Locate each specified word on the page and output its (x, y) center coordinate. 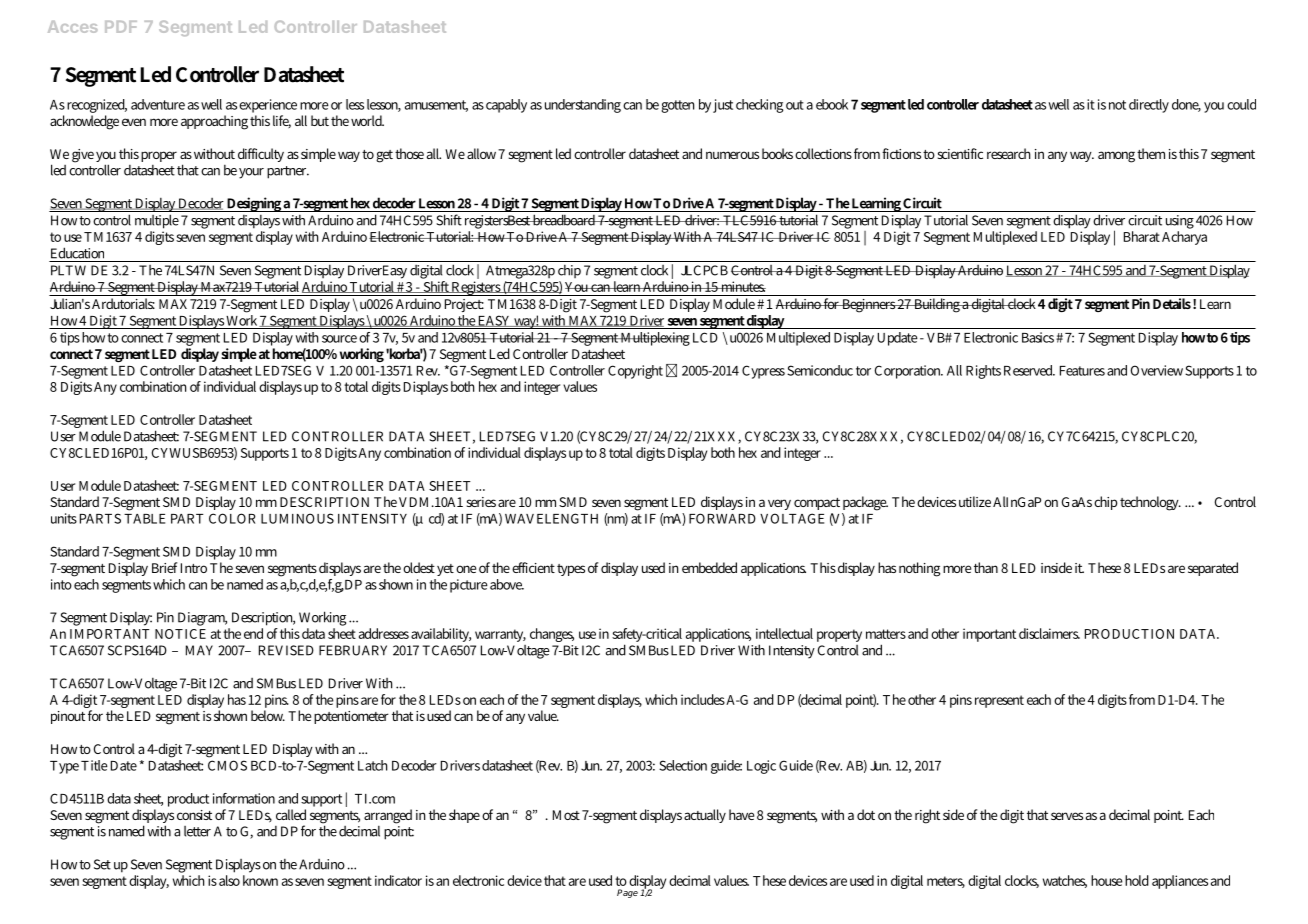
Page (627, 893)
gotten (677, 106)
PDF (121, 27)
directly (1149, 106)
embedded (709, 567)
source (339, 339)
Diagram (202, 619)
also (229, 879)
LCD (705, 337)
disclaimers (1049, 633)
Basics (1038, 337)
